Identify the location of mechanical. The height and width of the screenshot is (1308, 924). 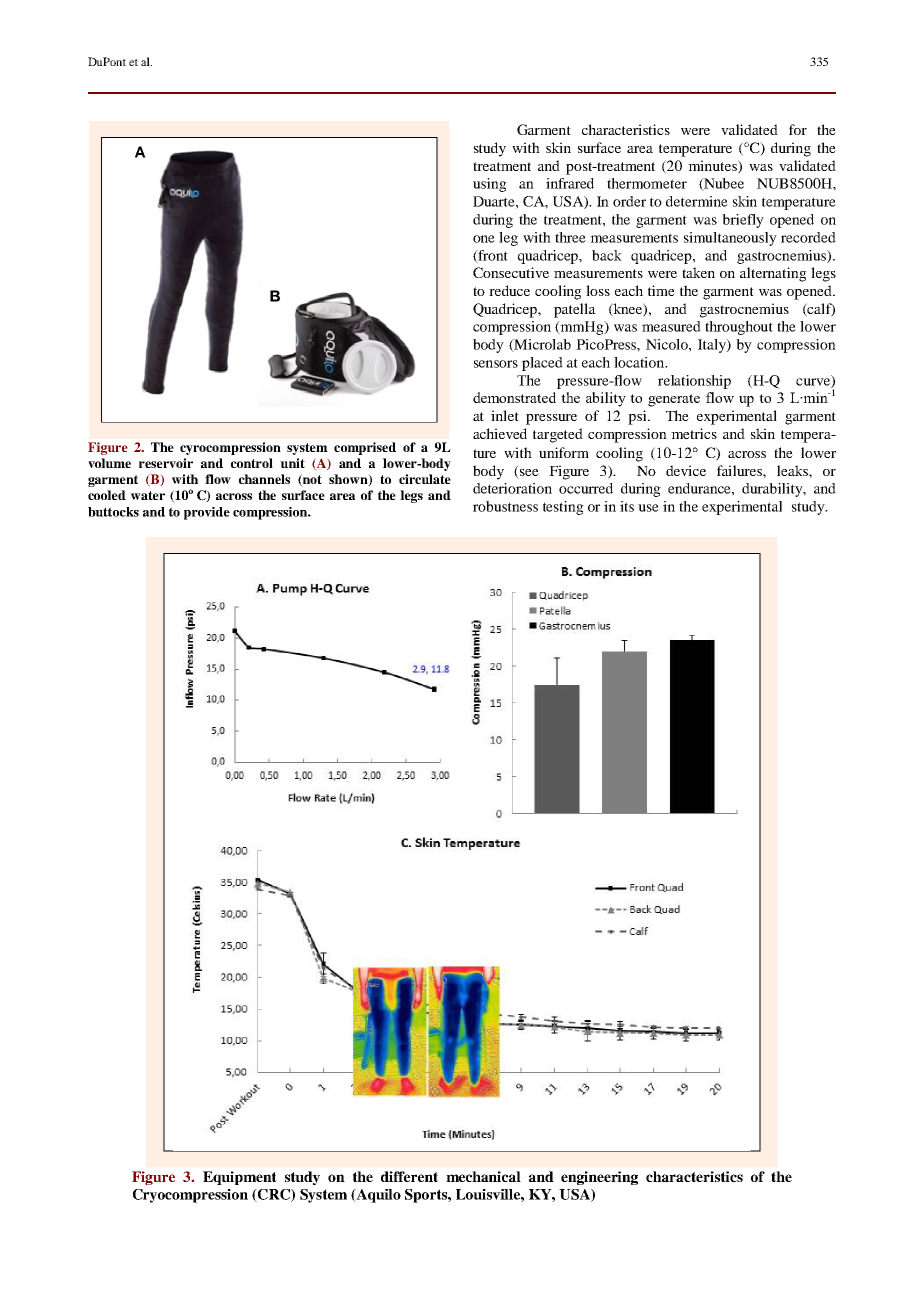
(483, 1176).
